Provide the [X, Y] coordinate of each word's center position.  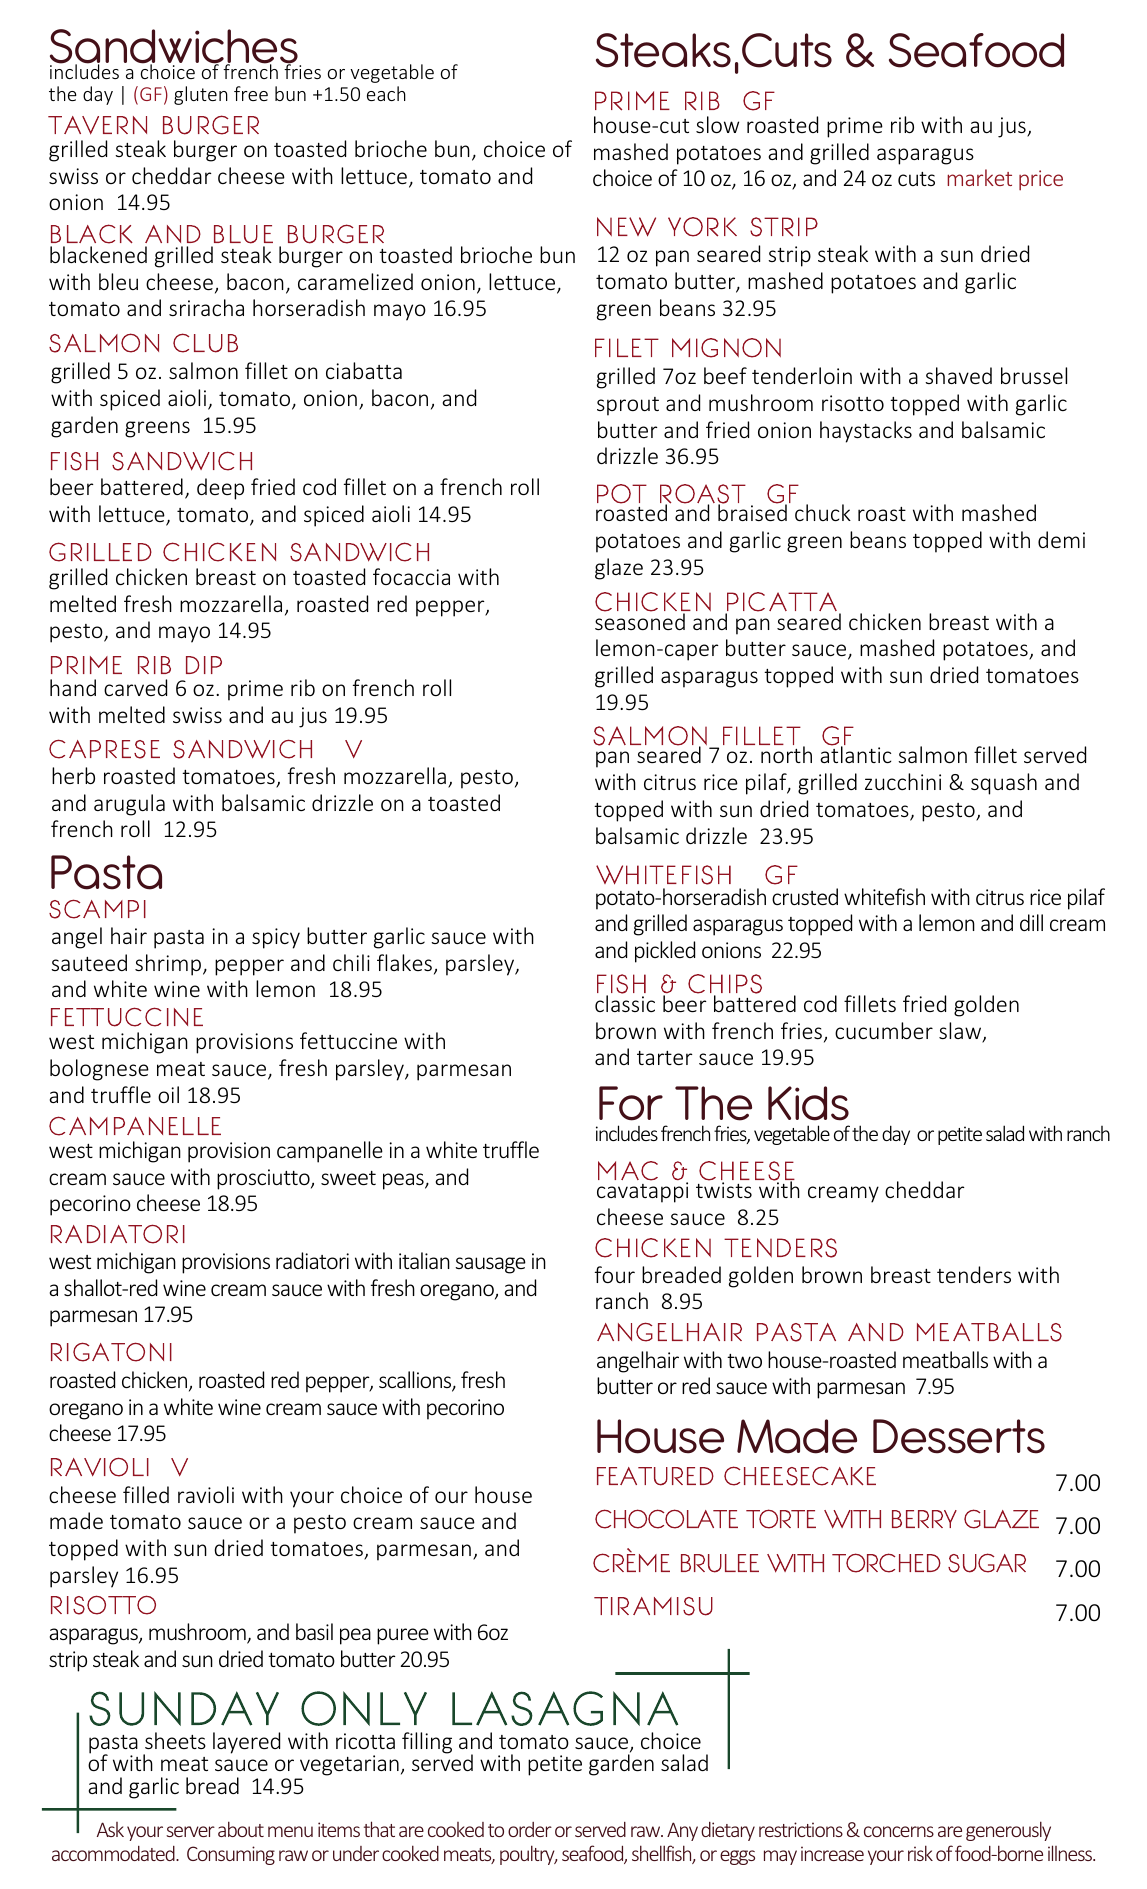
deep [220, 489]
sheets [175, 1740]
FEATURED [655, 1476]
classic [625, 1002]
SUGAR [987, 1563]
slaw [961, 1032]
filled [146, 1494]
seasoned [640, 620]
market [979, 177]
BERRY [924, 1519]
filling [427, 1743]
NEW [626, 227]
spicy [276, 938]
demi [1061, 539]
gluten [201, 95]
